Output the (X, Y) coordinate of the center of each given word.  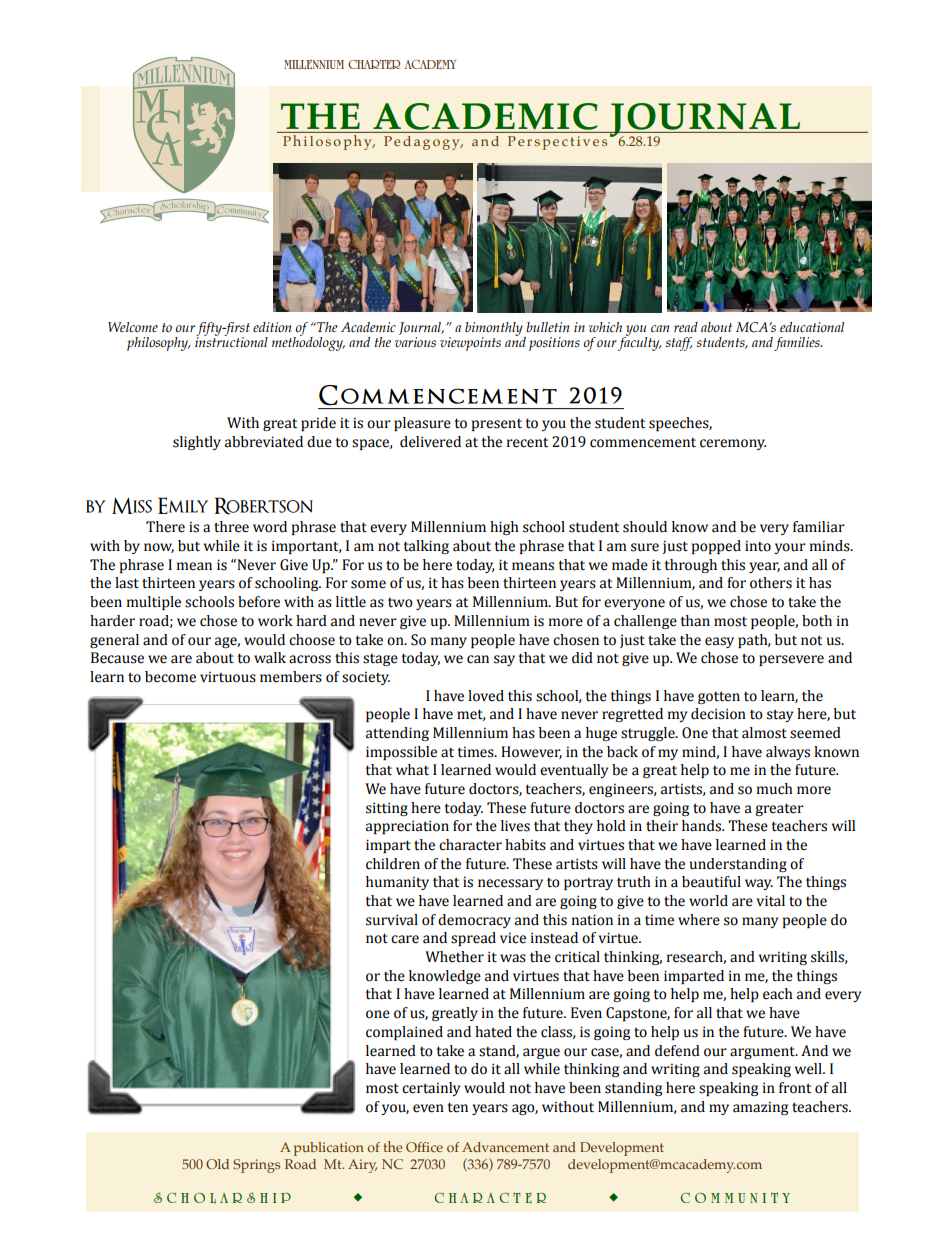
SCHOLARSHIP (222, 1198)
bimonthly (495, 330)
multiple (154, 603)
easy (719, 642)
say (504, 660)
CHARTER (374, 64)
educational (812, 327)
